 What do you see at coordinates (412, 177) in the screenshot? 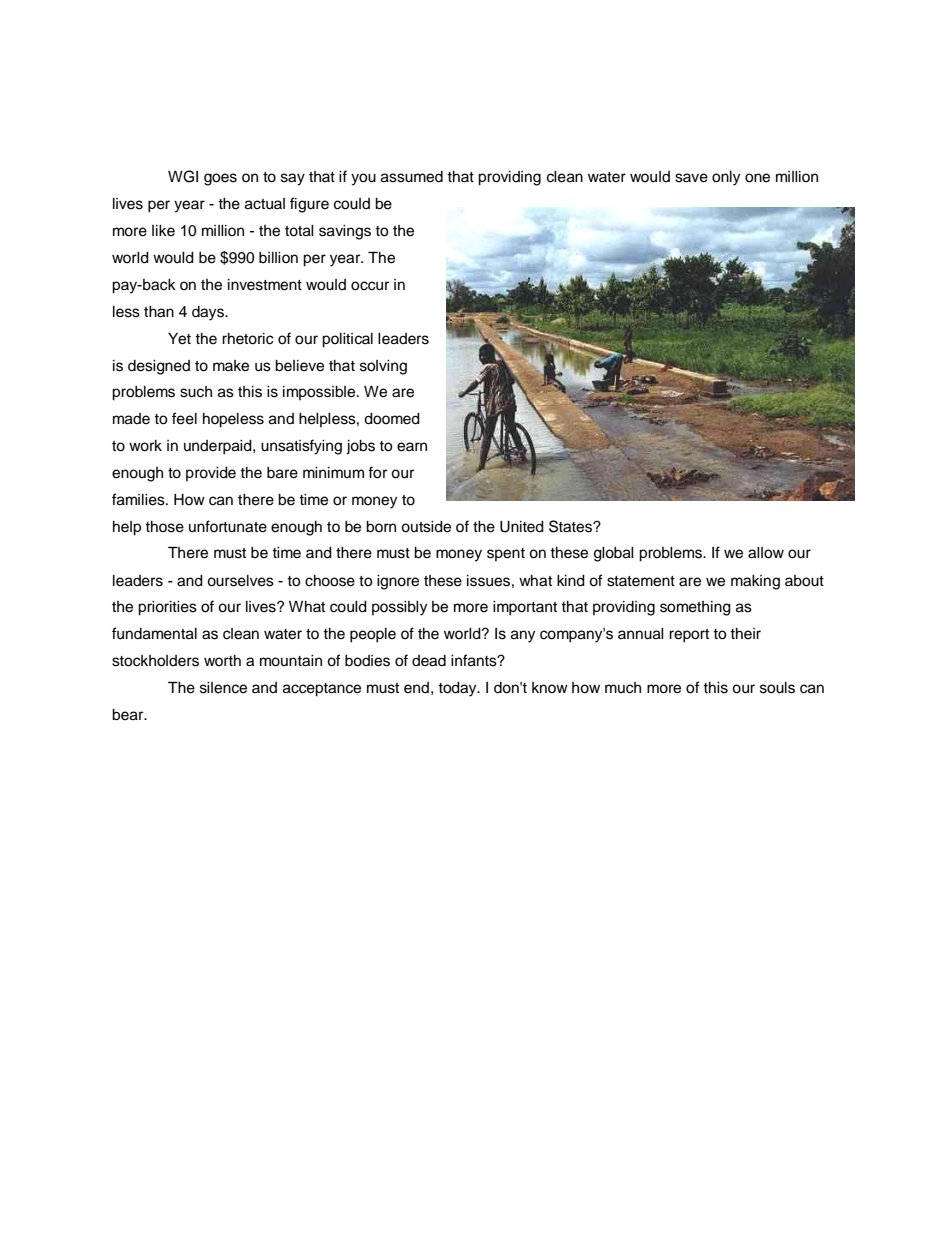
I see `assumed` at bounding box center [412, 177].
